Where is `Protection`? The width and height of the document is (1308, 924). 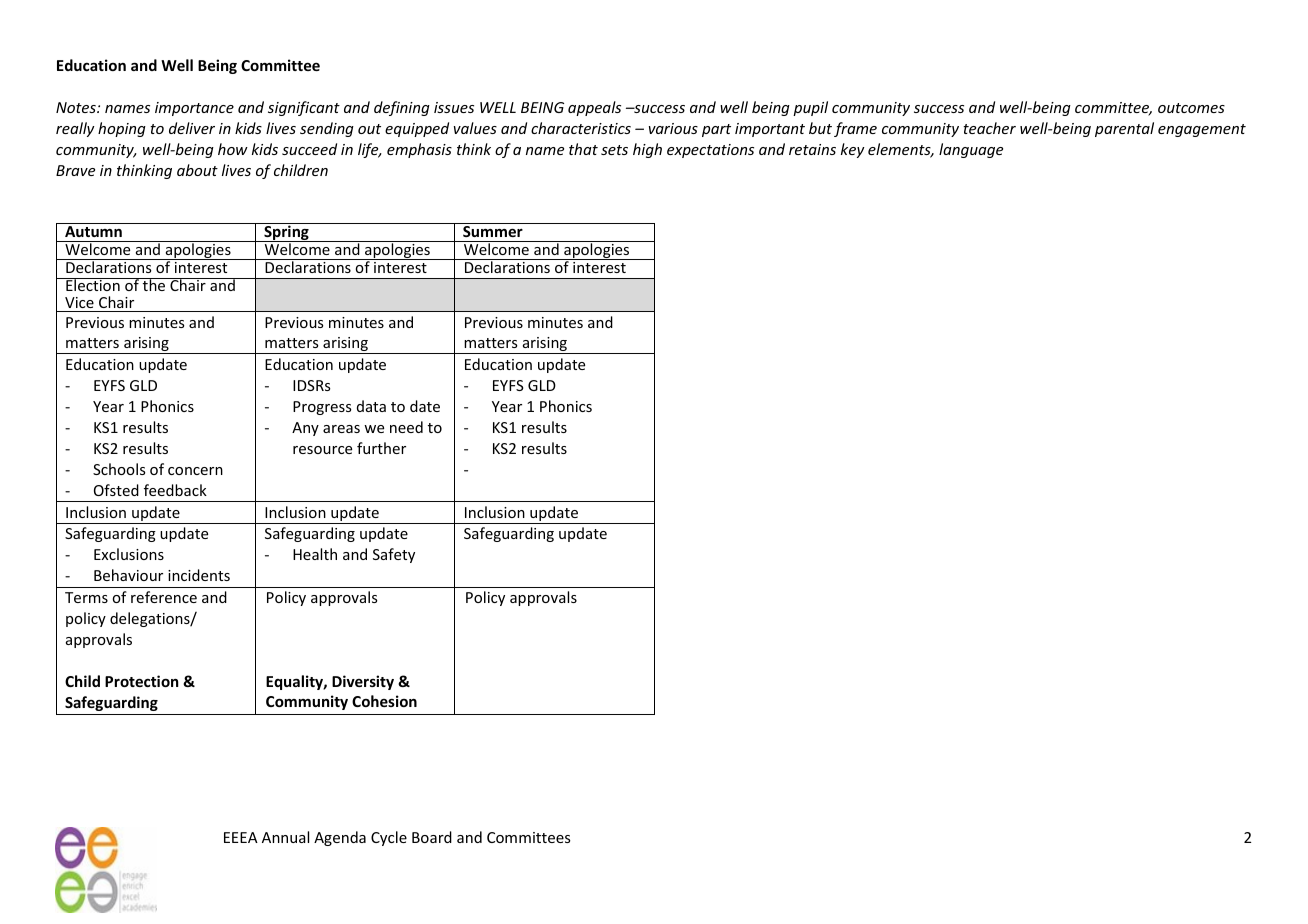 Protection is located at coordinates (142, 681).
